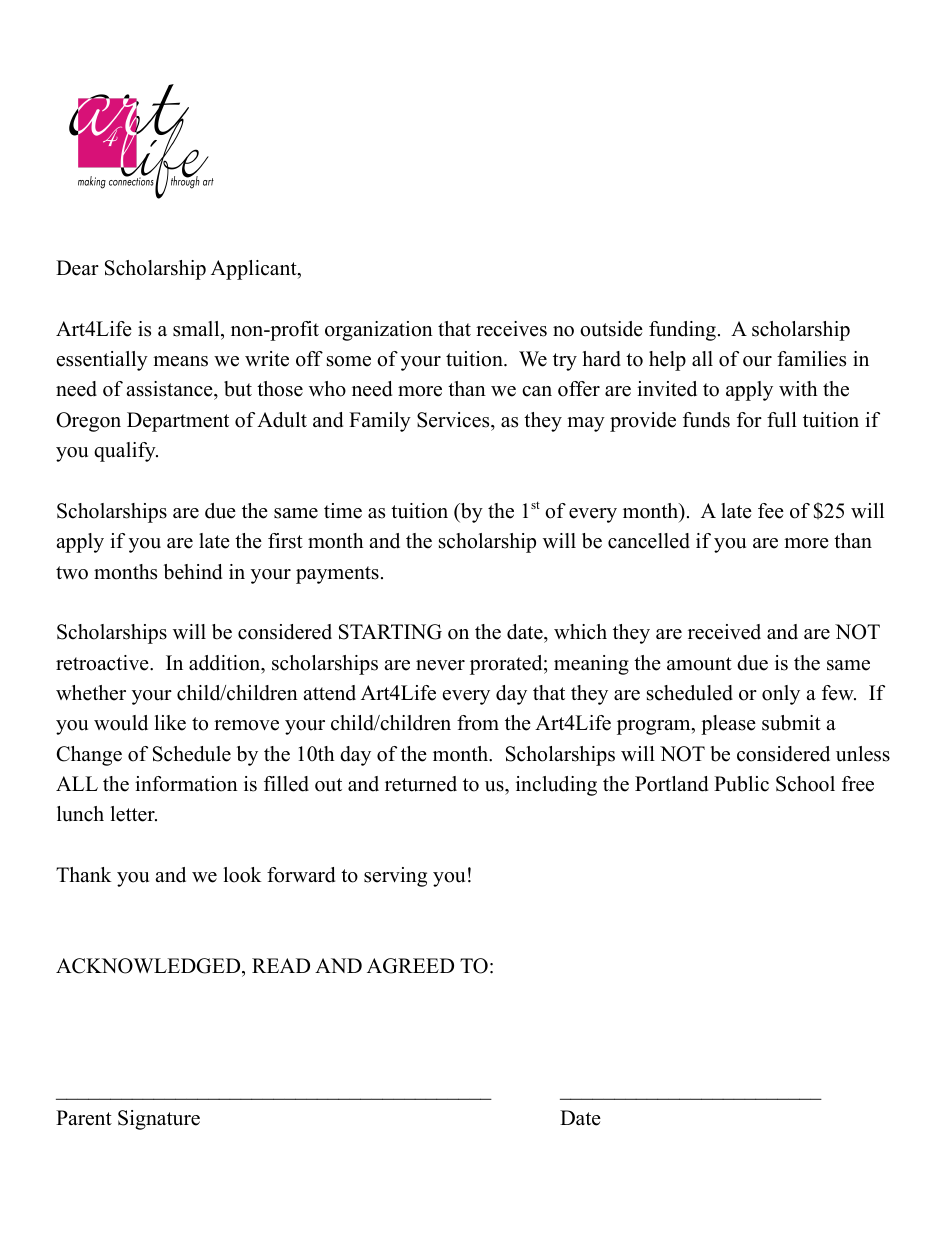  What do you see at coordinates (193, 572) in the screenshot?
I see `behind` at bounding box center [193, 572].
